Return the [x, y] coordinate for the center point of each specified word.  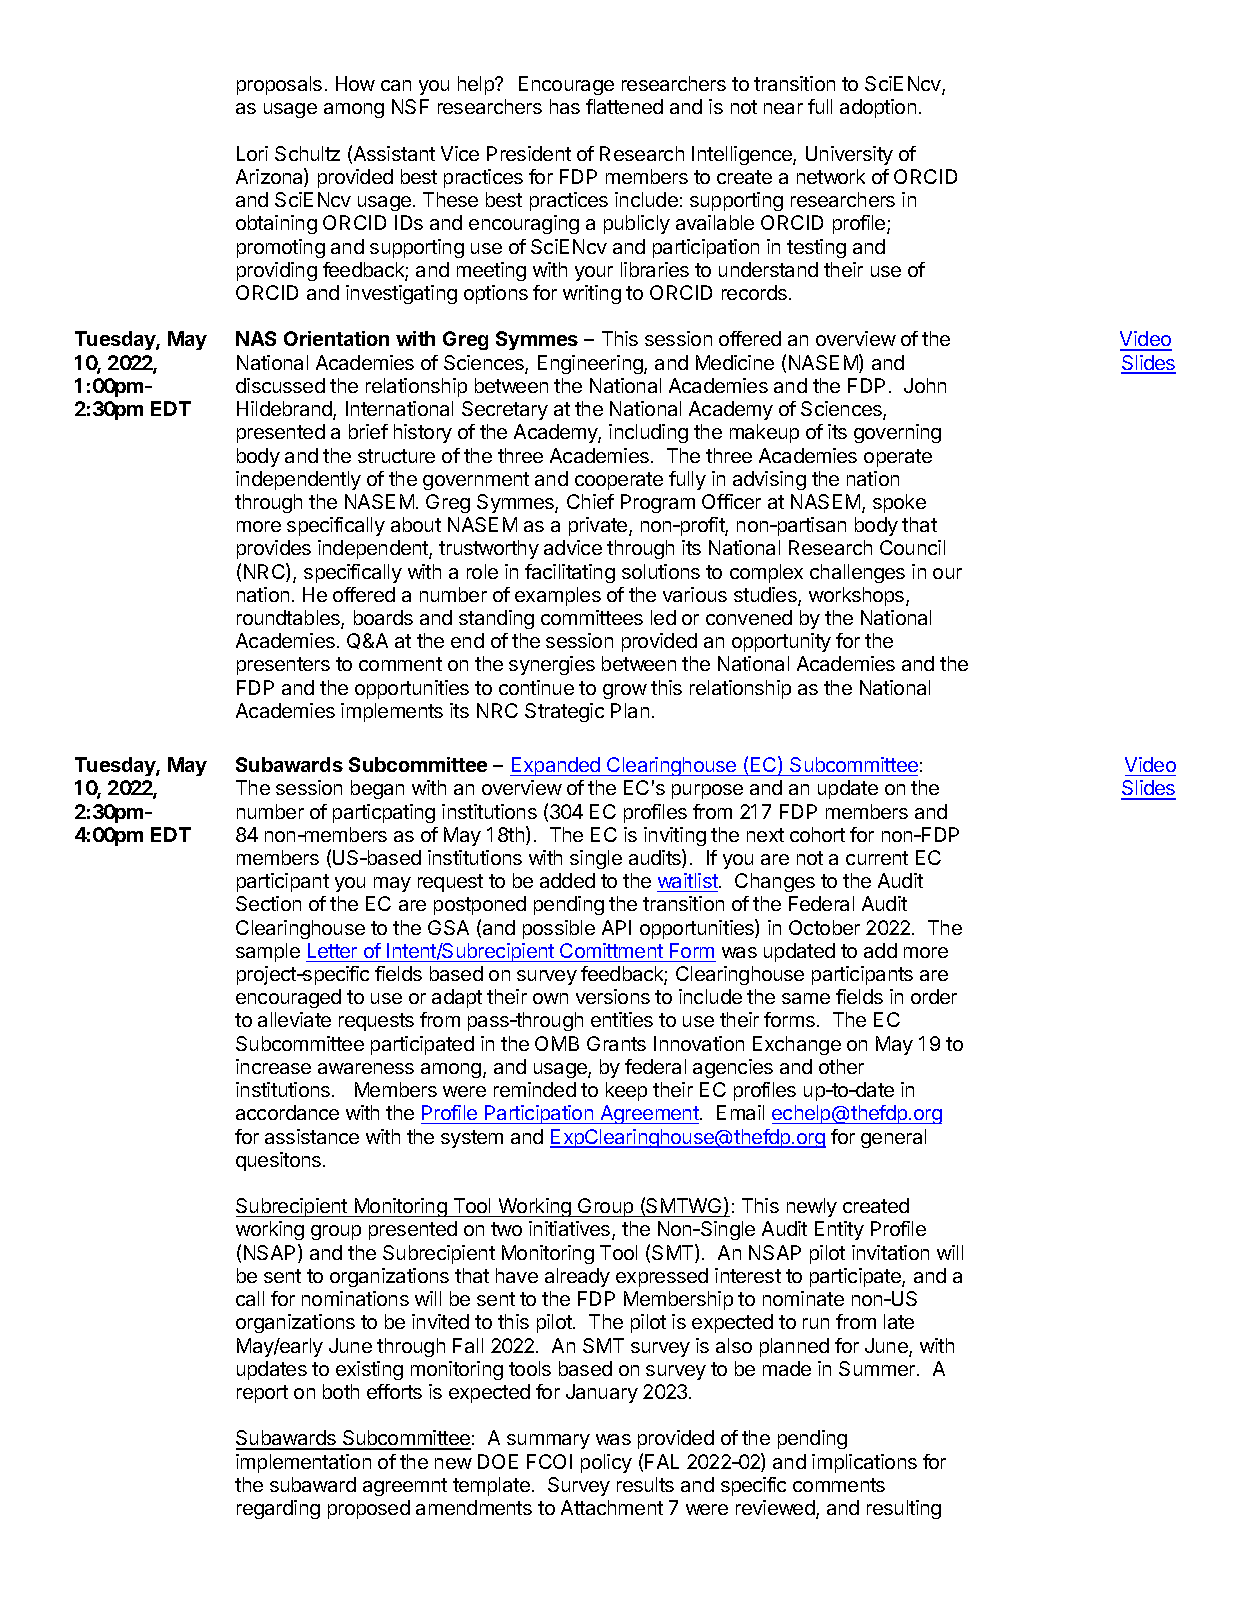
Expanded [556, 766]
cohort [817, 834]
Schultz [307, 153]
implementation [303, 1463]
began [377, 789]
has [565, 106]
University [849, 155]
